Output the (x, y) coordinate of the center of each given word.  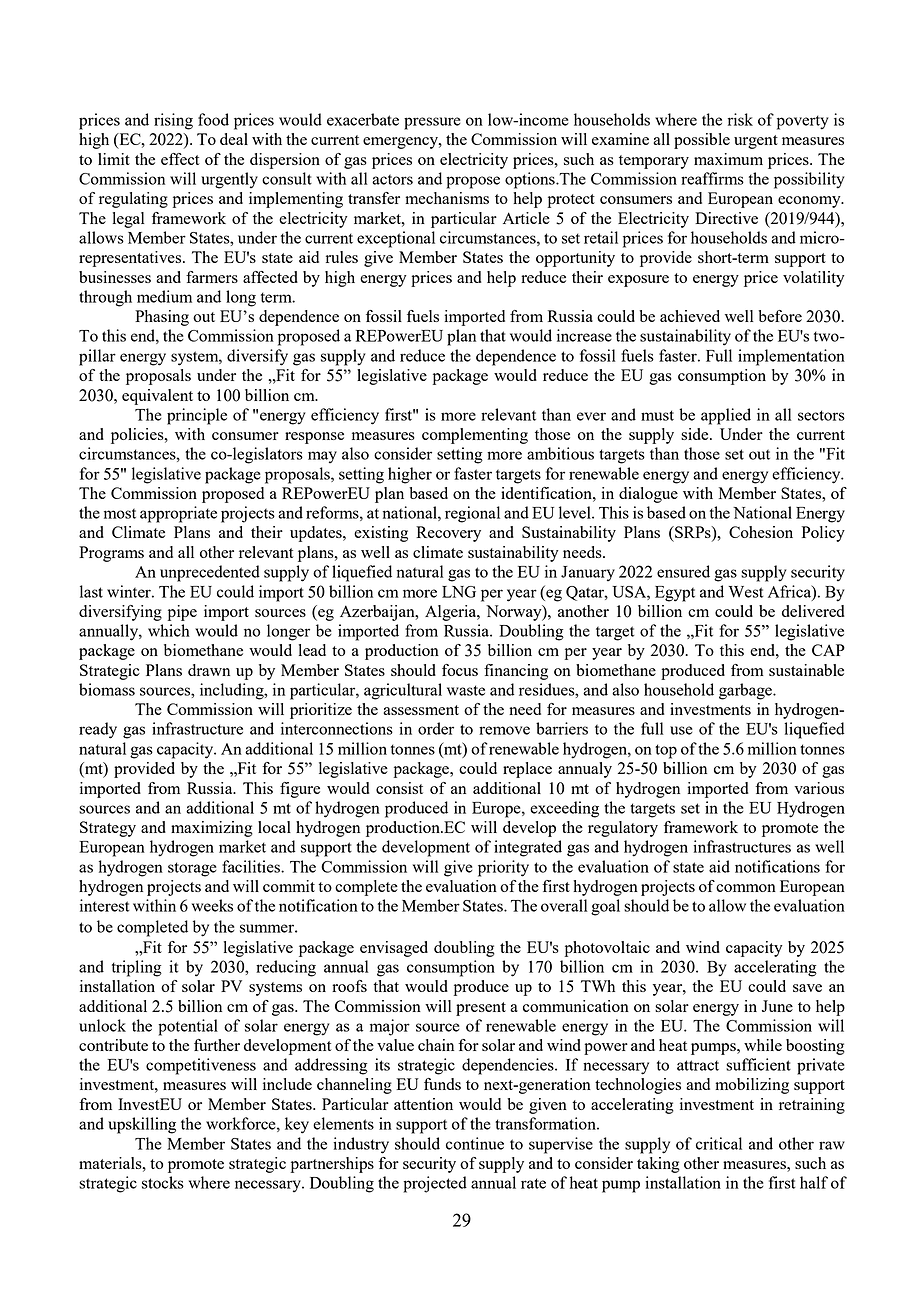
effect (180, 159)
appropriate (178, 514)
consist (399, 788)
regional (472, 514)
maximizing (212, 829)
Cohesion (761, 532)
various (819, 788)
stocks (163, 1182)
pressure (432, 123)
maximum (728, 159)
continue (475, 1143)
